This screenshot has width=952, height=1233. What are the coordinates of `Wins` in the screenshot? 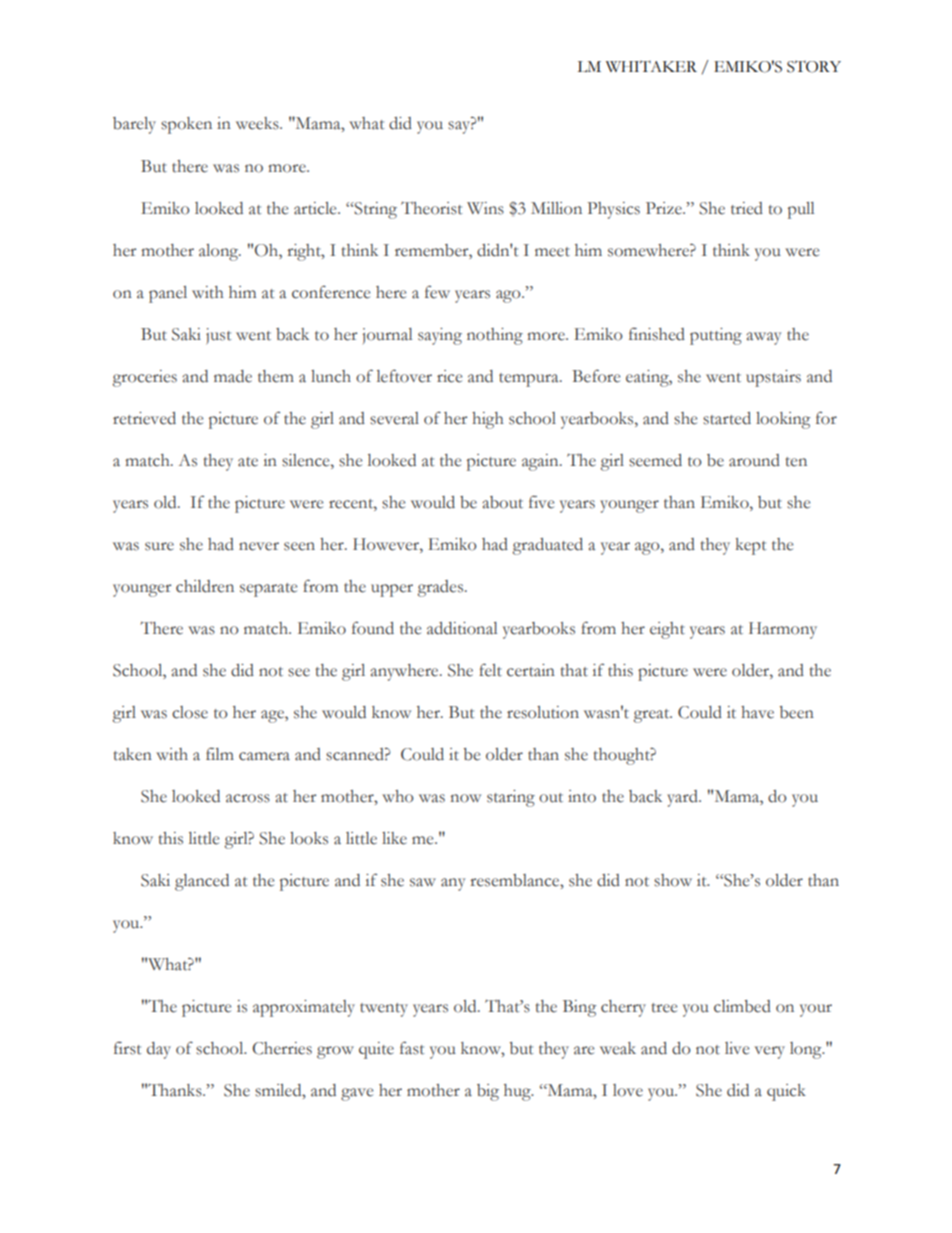 It's located at (485, 208).
